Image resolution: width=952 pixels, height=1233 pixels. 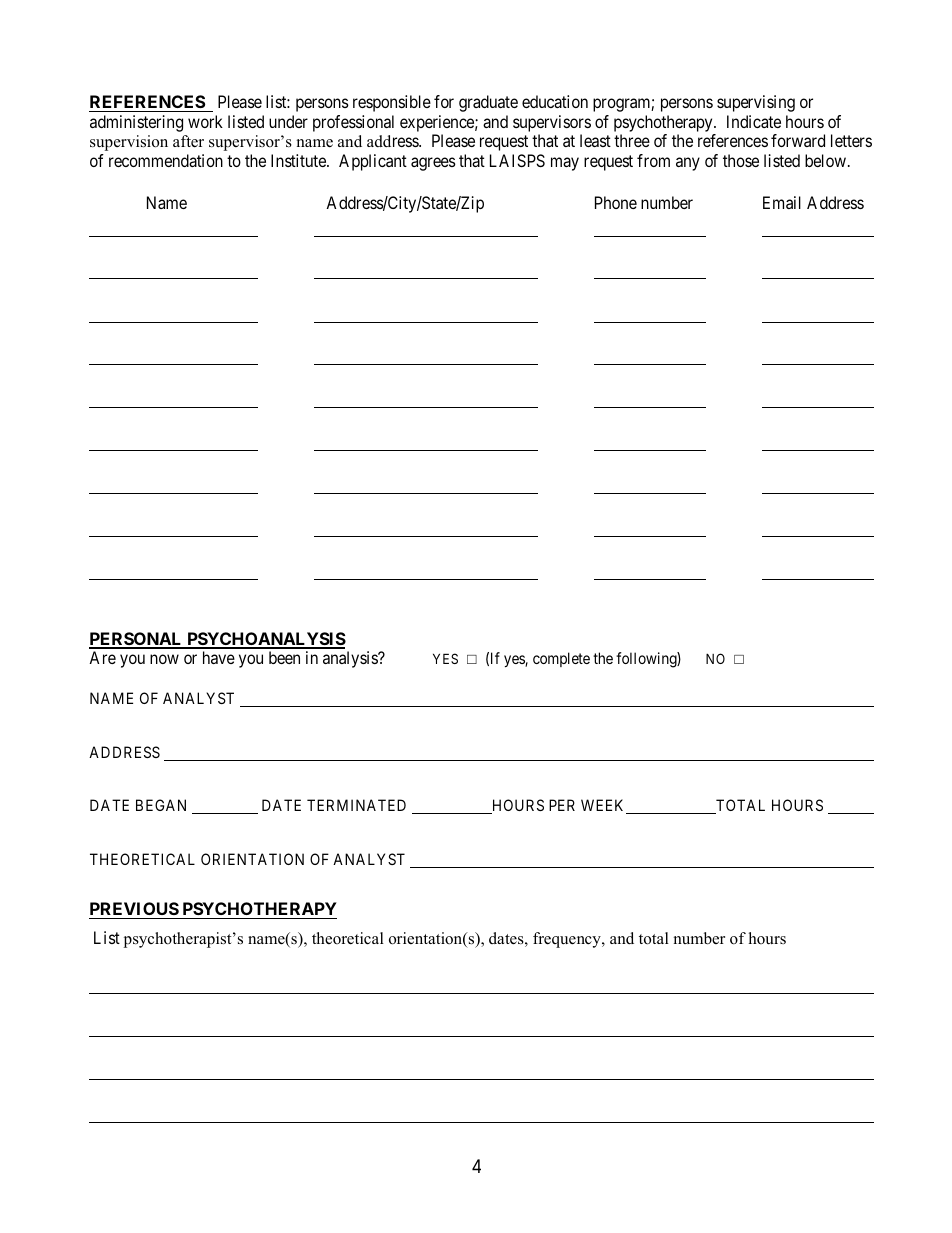 I want to click on WEEK, so click(x=604, y=806).
